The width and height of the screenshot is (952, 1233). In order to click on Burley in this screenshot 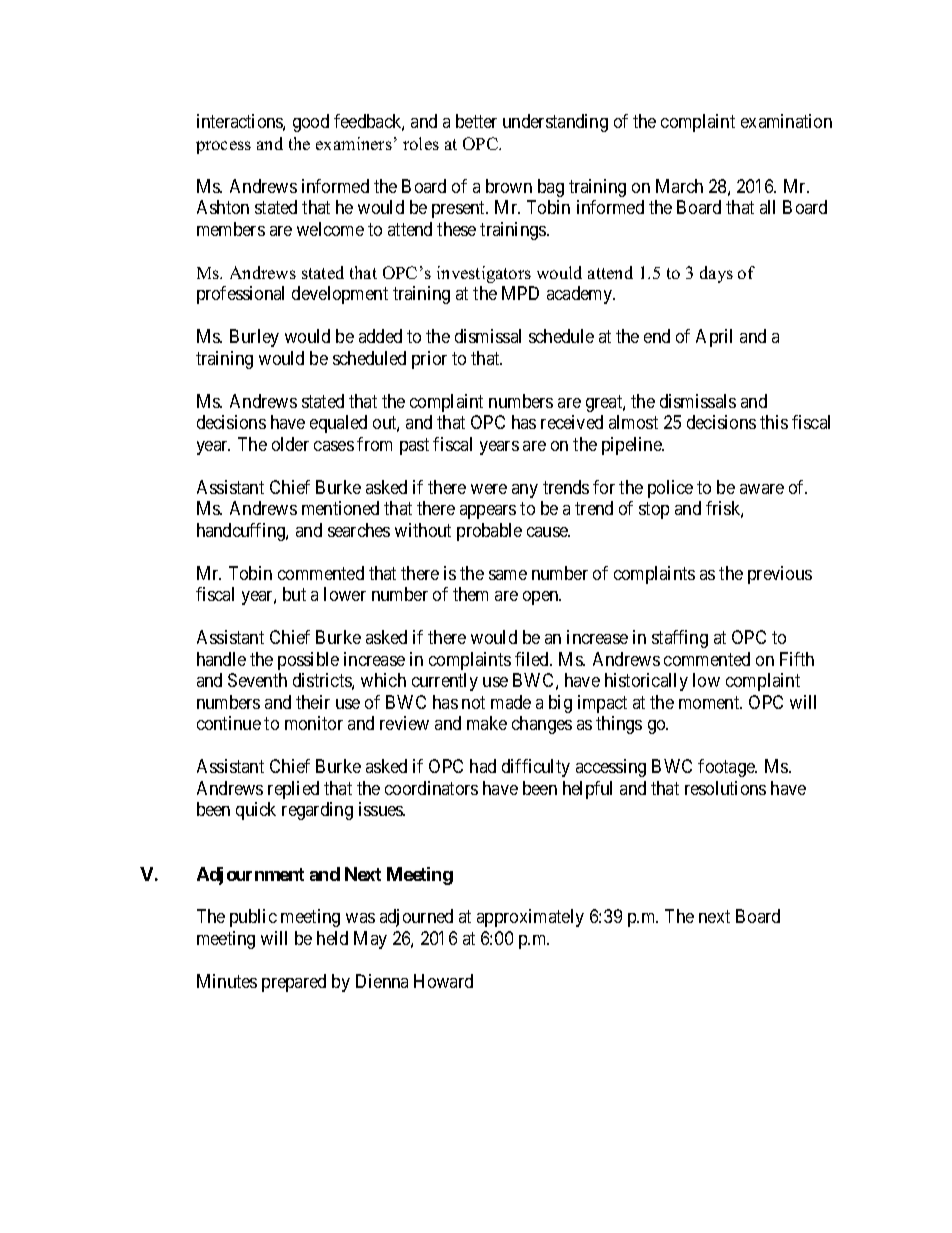, I will do `click(254, 338)`.
